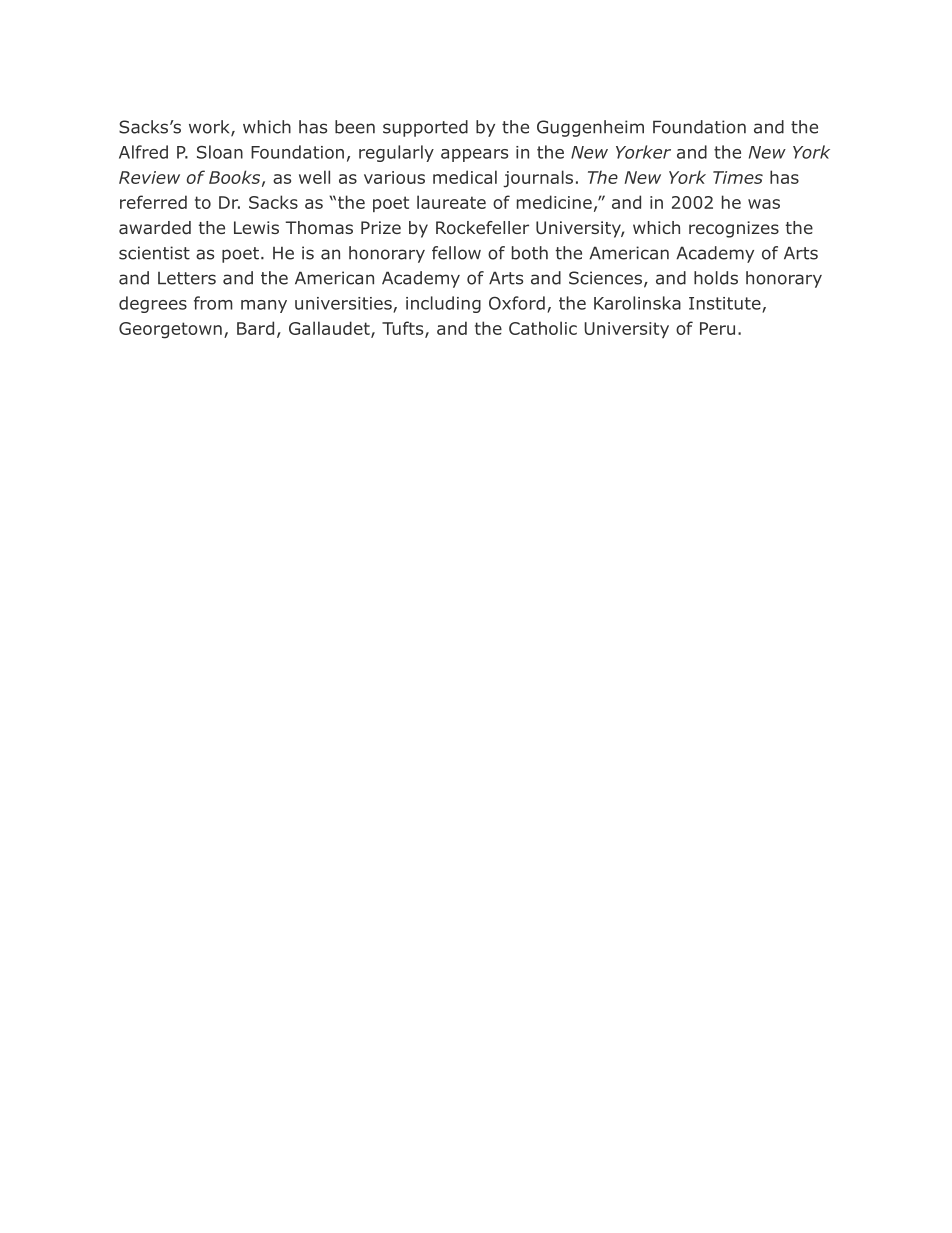  Describe the element at coordinates (187, 278) in the image. I see `Letters` at that location.
